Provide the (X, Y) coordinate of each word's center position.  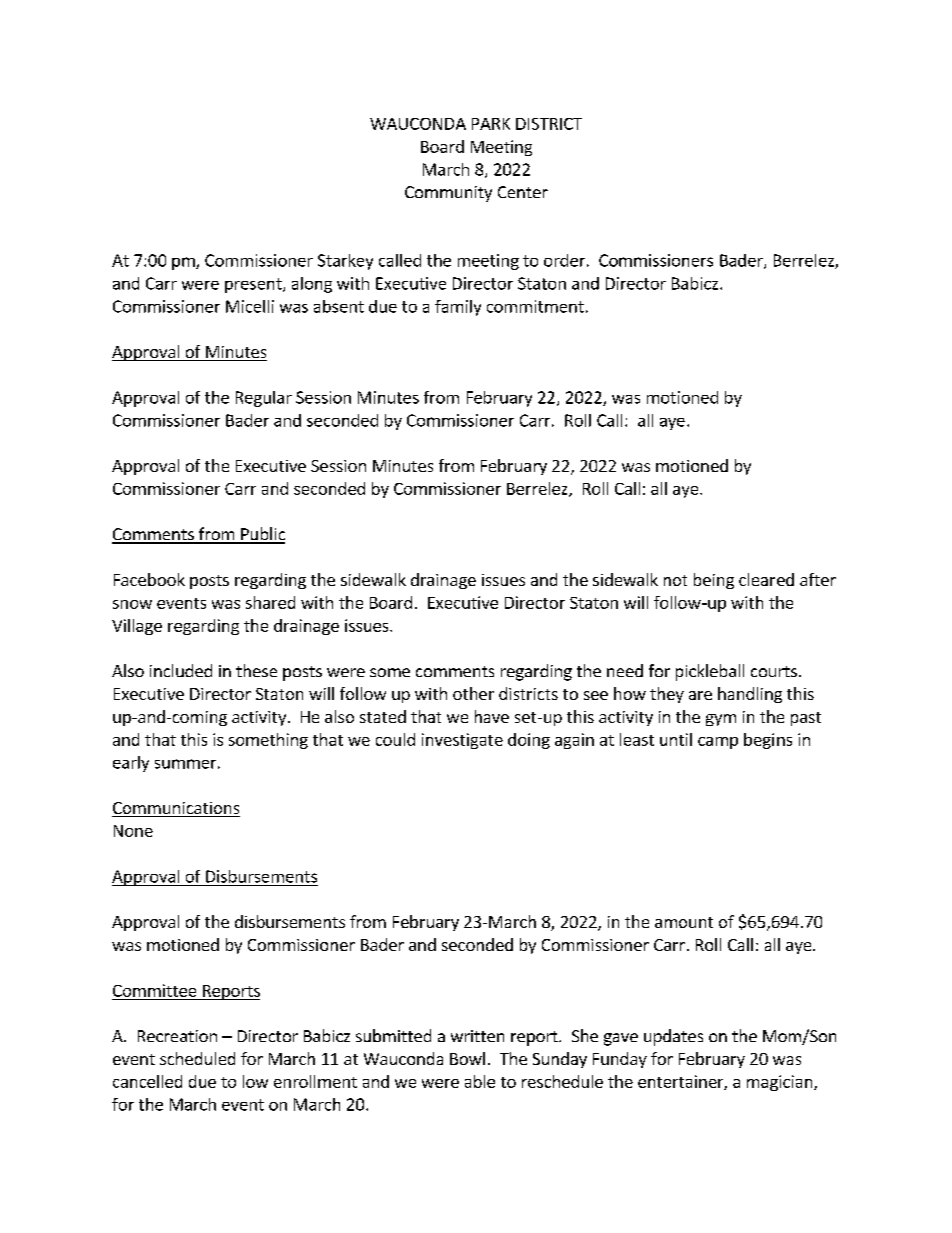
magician (781, 1083)
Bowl (467, 1058)
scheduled (197, 1058)
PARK (491, 124)
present (254, 285)
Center (523, 192)
